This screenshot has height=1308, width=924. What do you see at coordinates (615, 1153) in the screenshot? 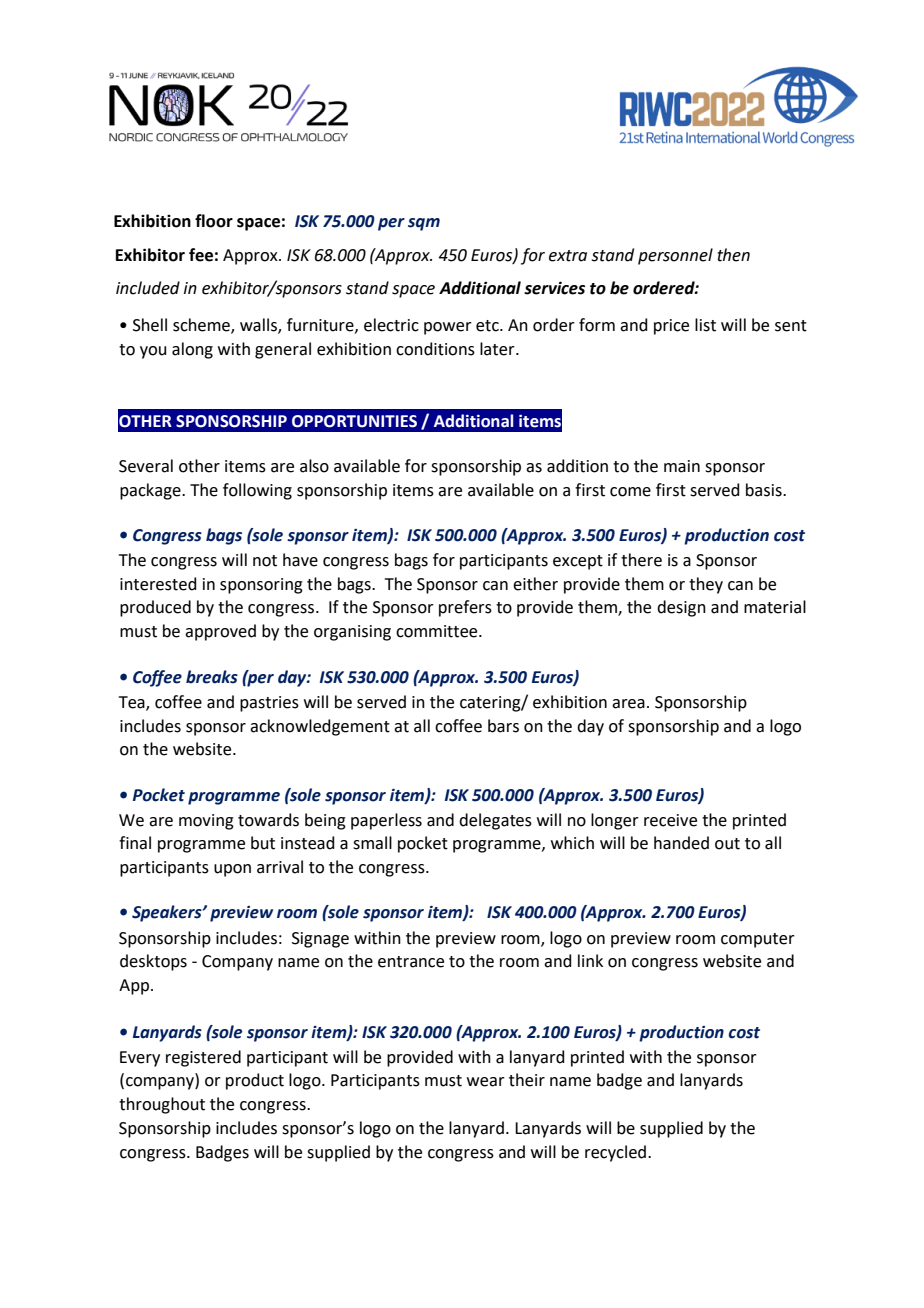
I see `recycled` at bounding box center [615, 1153].
